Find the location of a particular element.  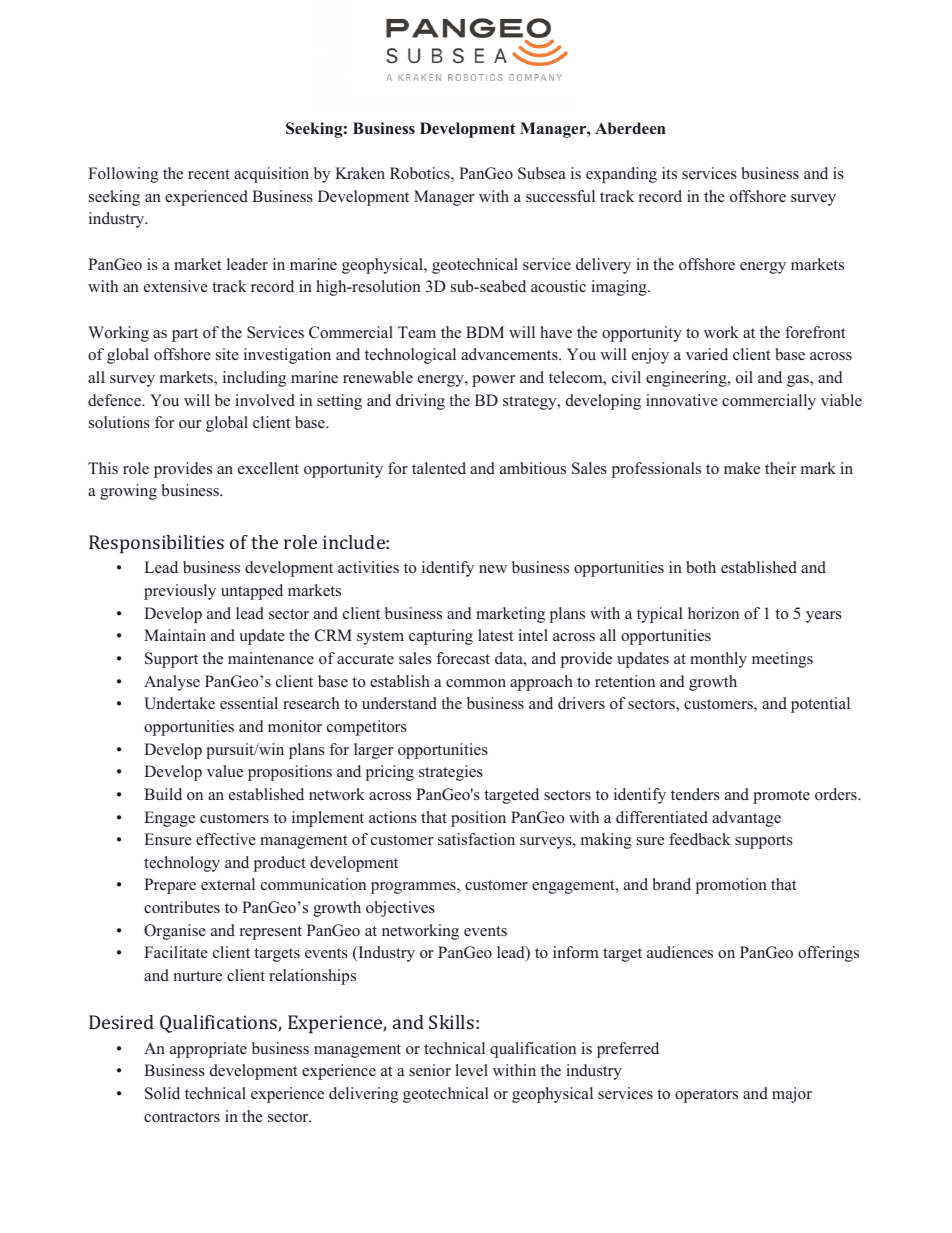

meetings is located at coordinates (782, 660).
